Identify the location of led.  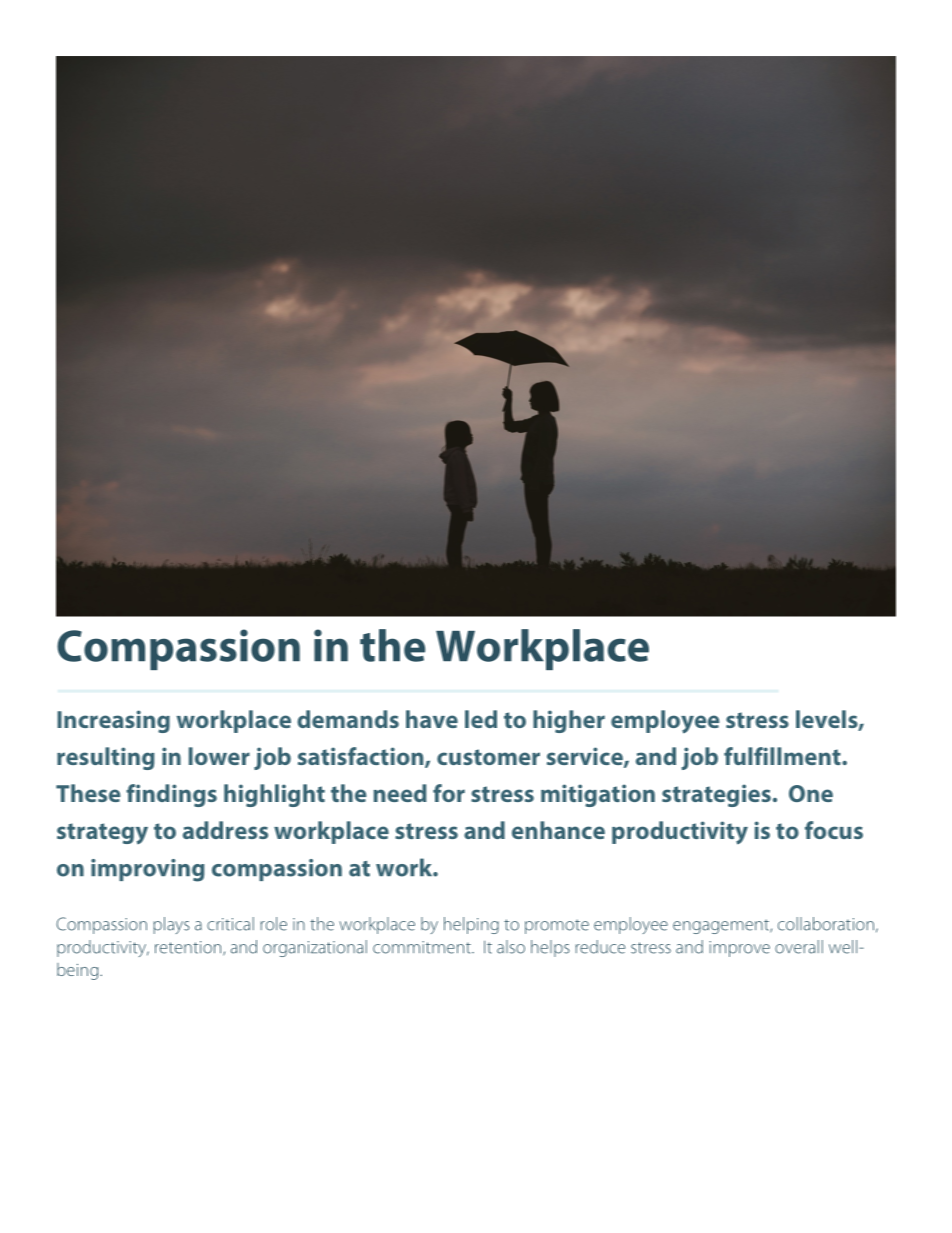
(481, 719).
